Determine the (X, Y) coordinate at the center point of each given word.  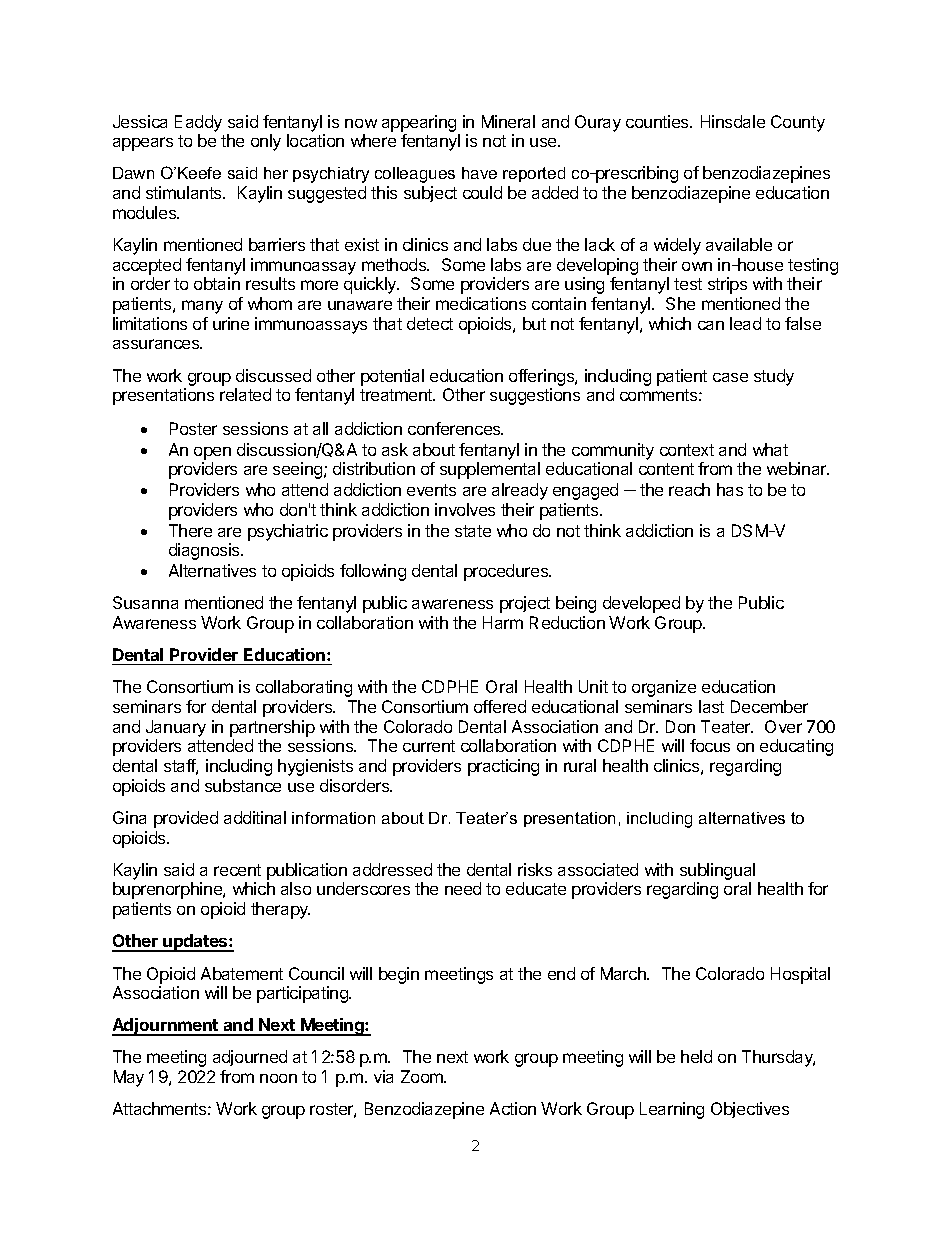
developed (641, 604)
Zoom (423, 1076)
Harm (503, 622)
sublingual (717, 873)
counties (658, 121)
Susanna (145, 602)
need (463, 888)
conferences (455, 428)
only (266, 142)
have (479, 173)
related (245, 394)
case (730, 377)
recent (237, 870)
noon (278, 1078)
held (696, 1056)
